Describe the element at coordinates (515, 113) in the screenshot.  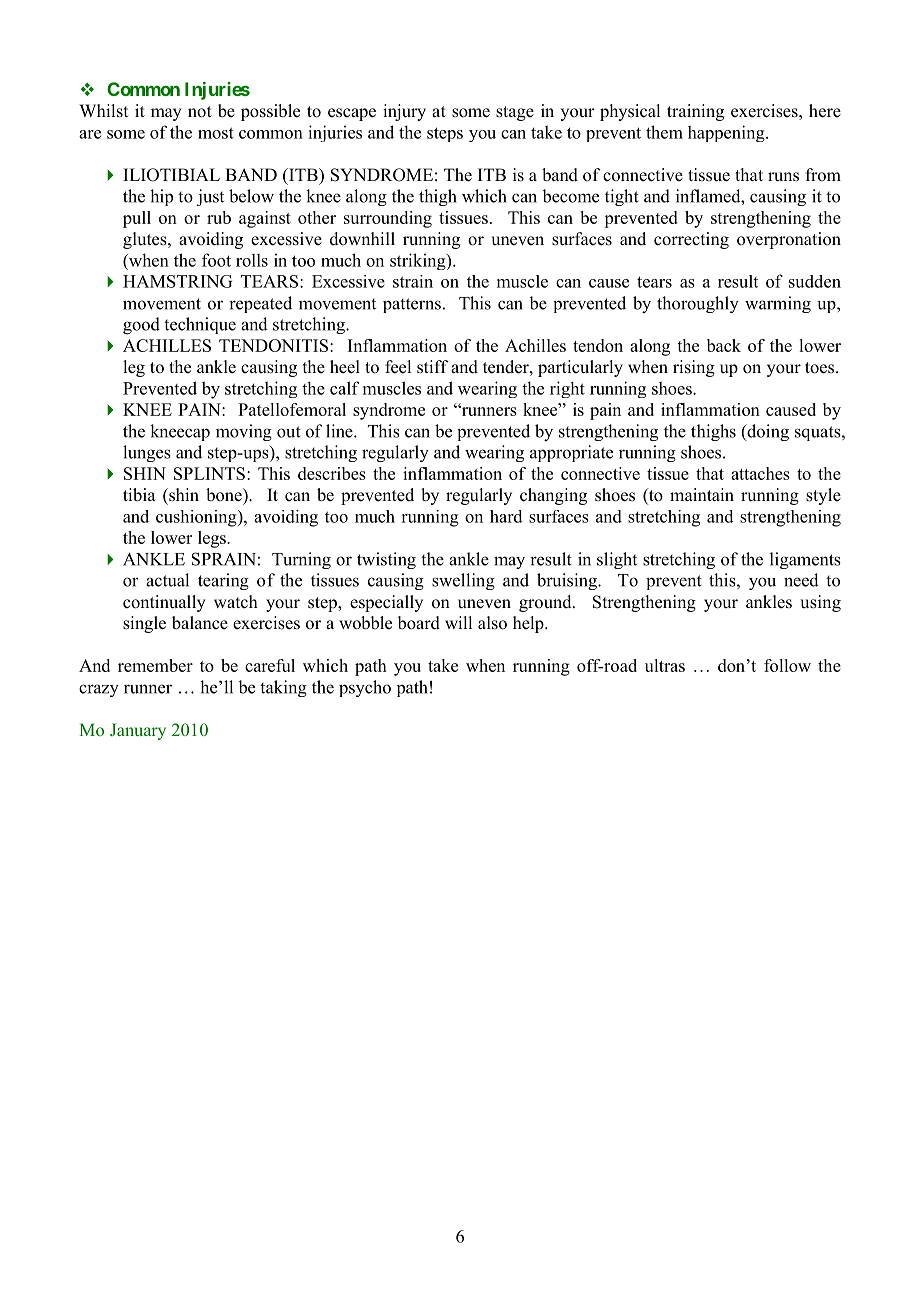
I see `stage` at that location.
